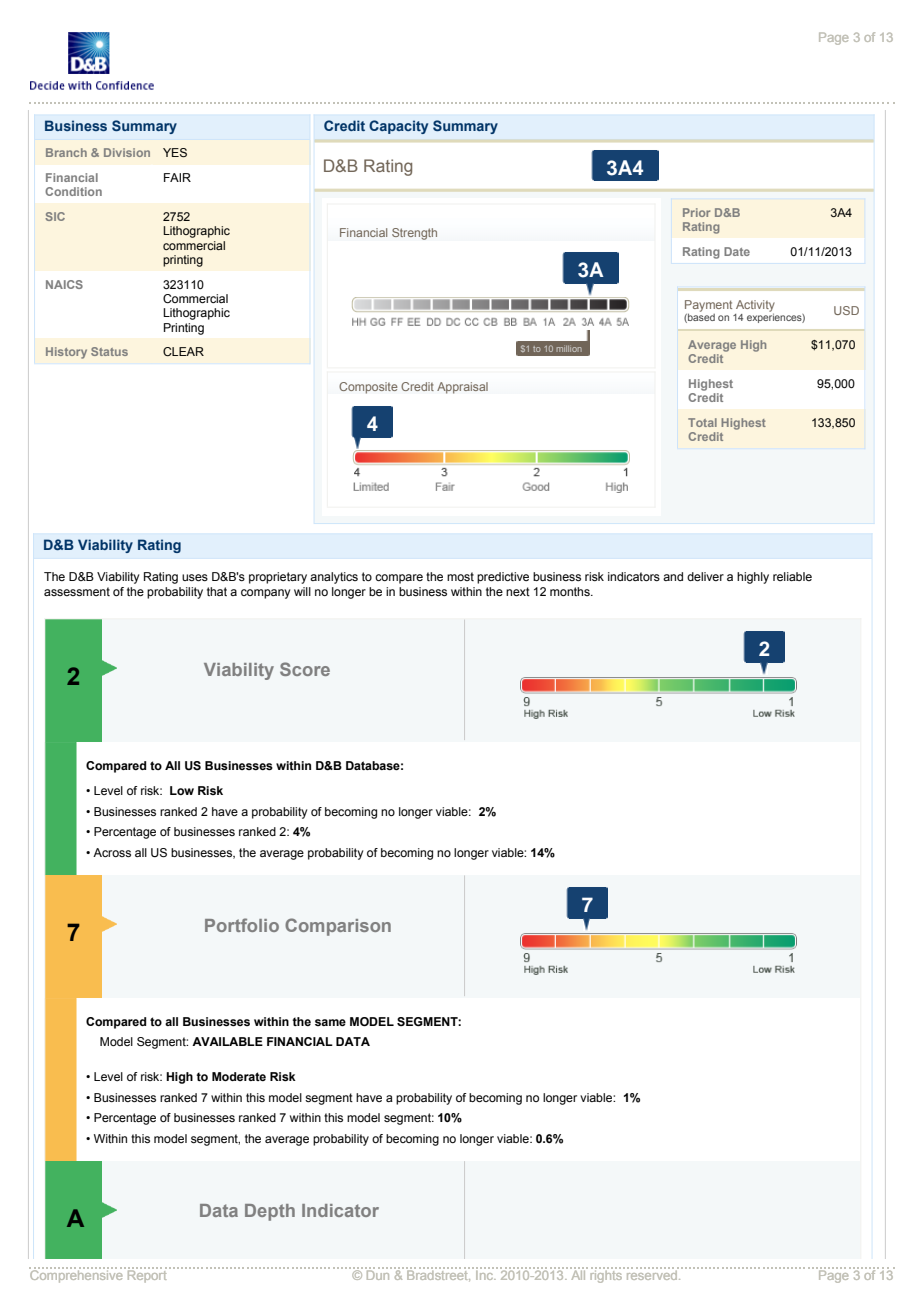 The width and height of the page is (924, 1308). What do you see at coordinates (127, 152) in the page?
I see `Division` at bounding box center [127, 152].
